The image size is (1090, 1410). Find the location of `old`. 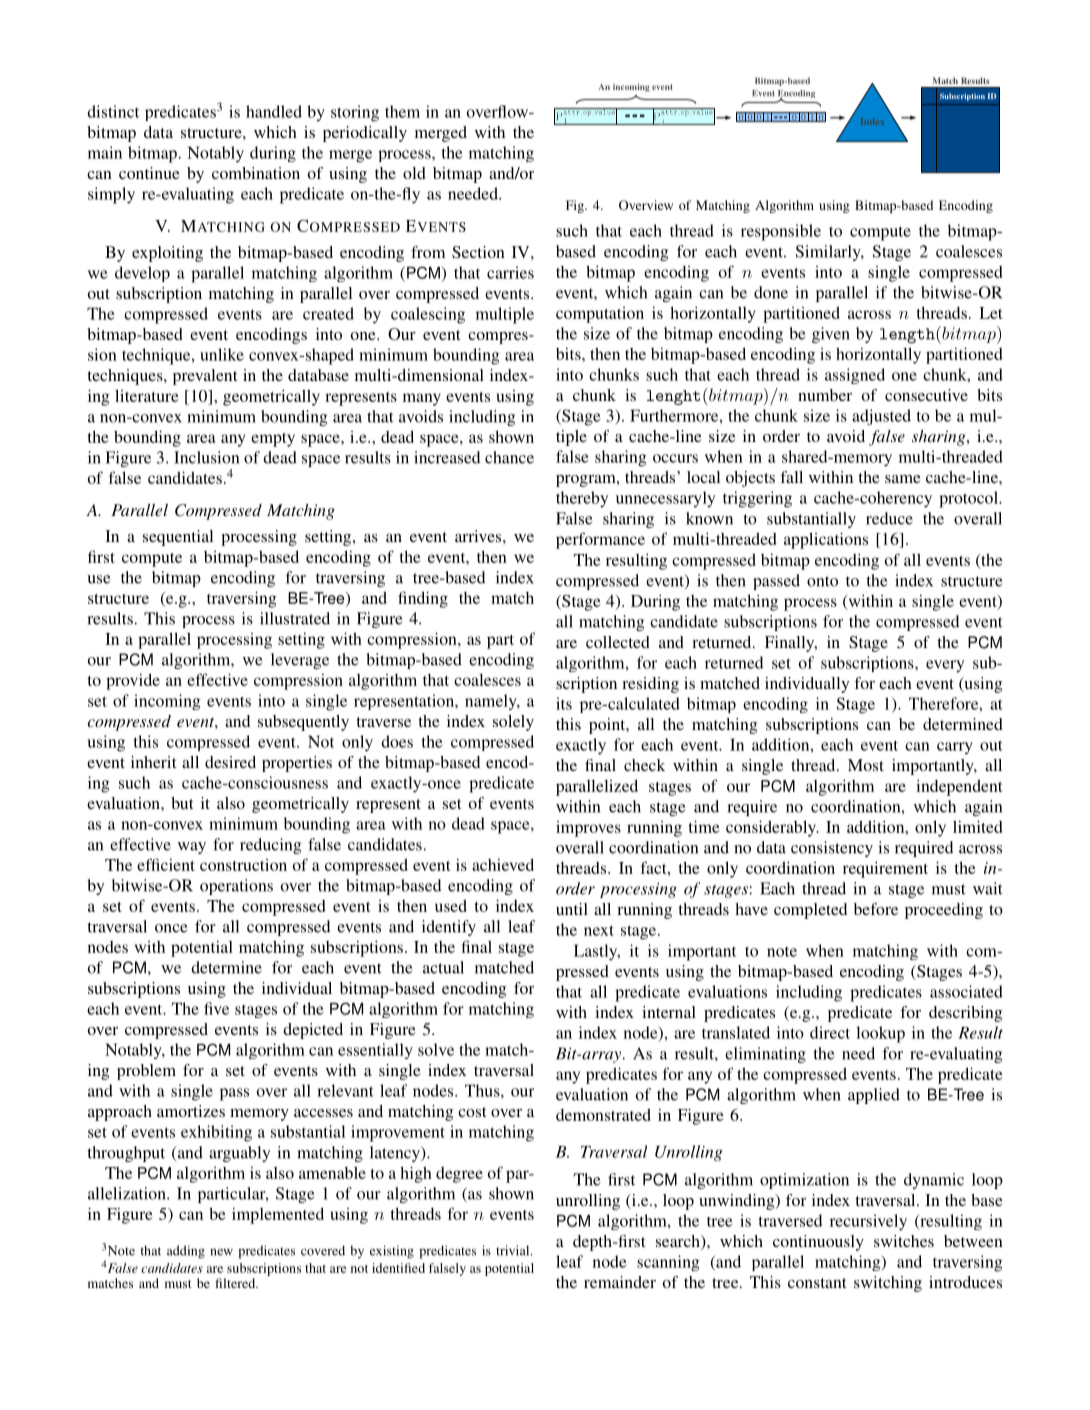

old is located at coordinates (414, 173).
